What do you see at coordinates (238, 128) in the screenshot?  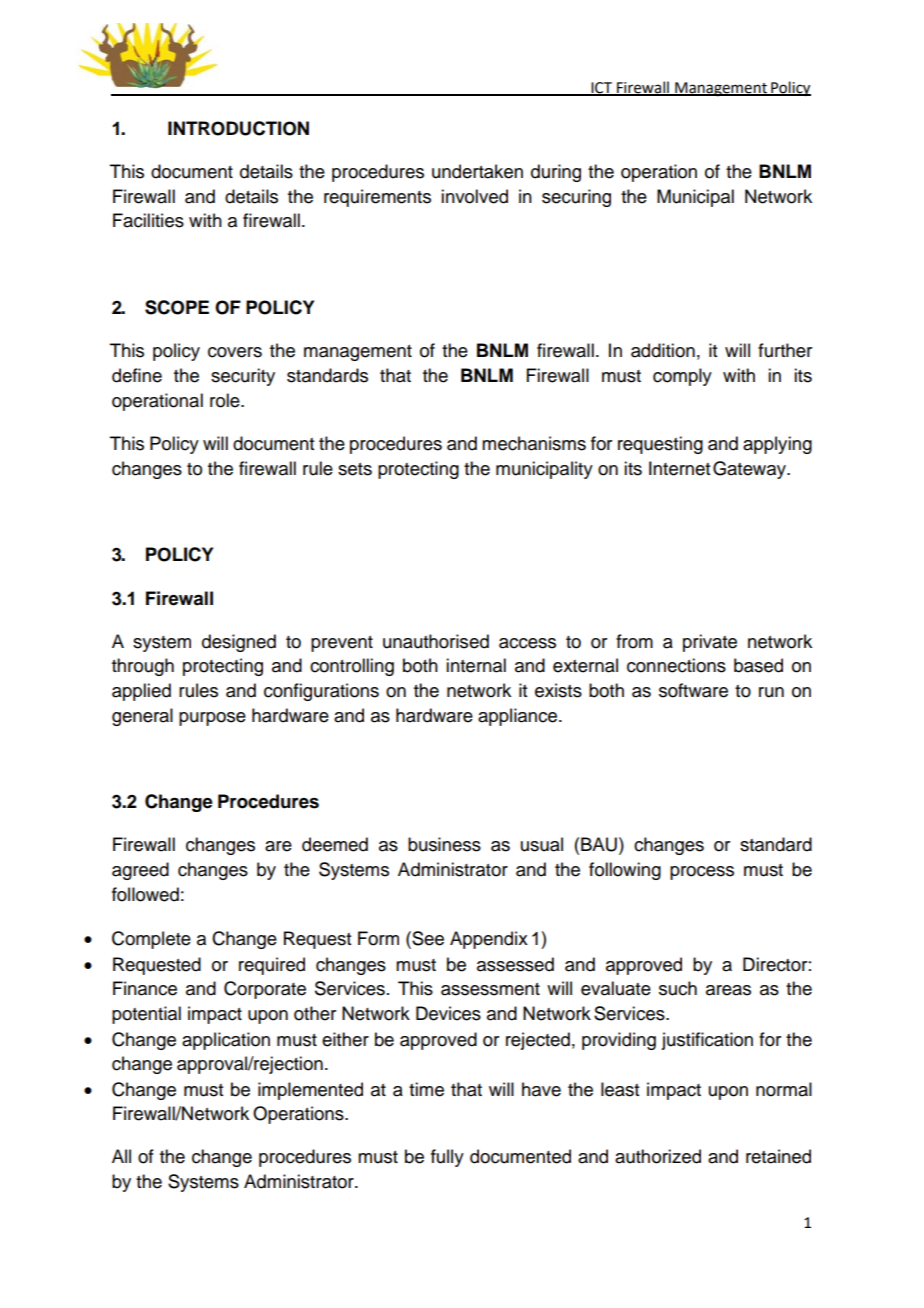 I see `INTRODUCTION` at bounding box center [238, 128].
